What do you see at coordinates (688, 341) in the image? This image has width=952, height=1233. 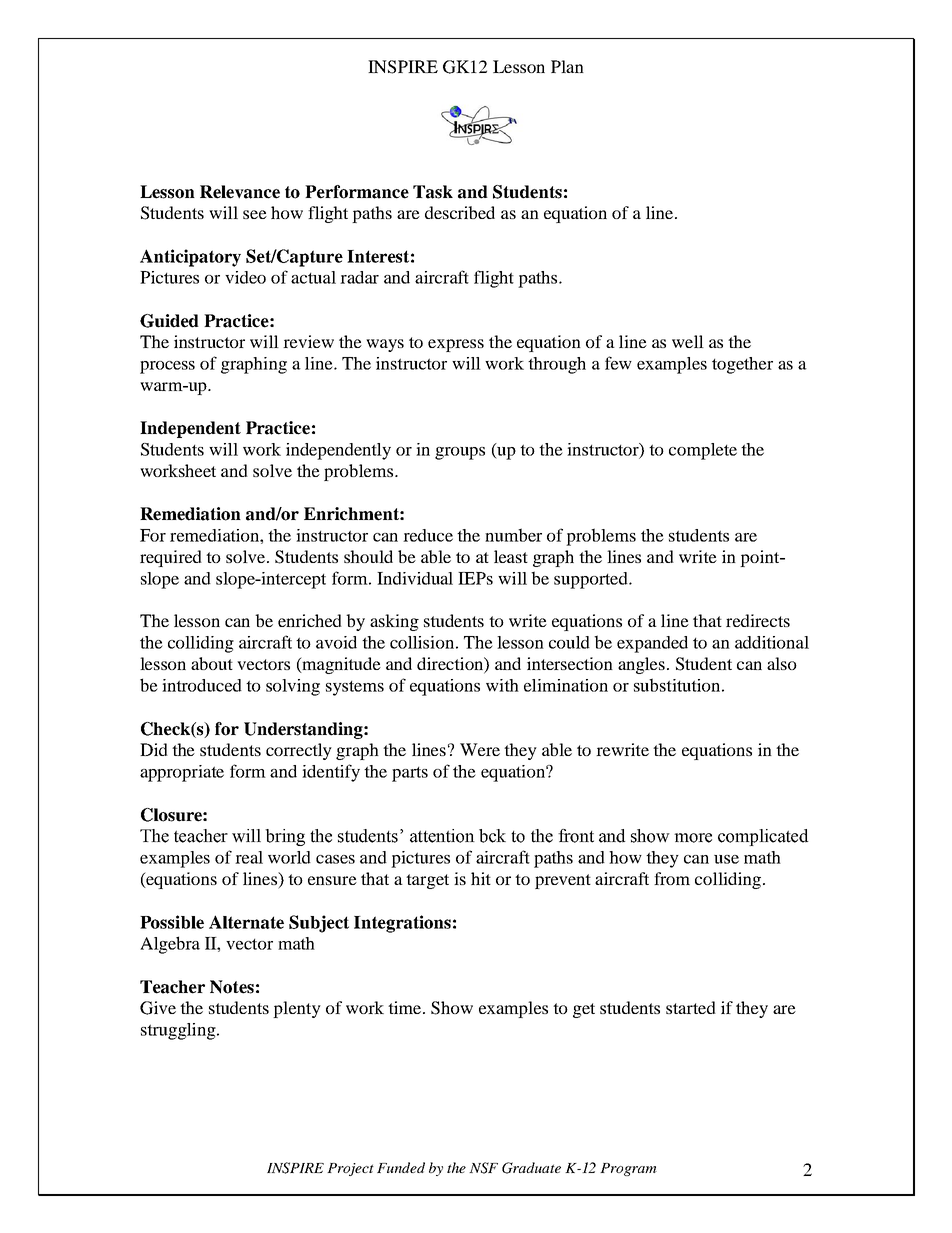 I see `well` at bounding box center [688, 341].
